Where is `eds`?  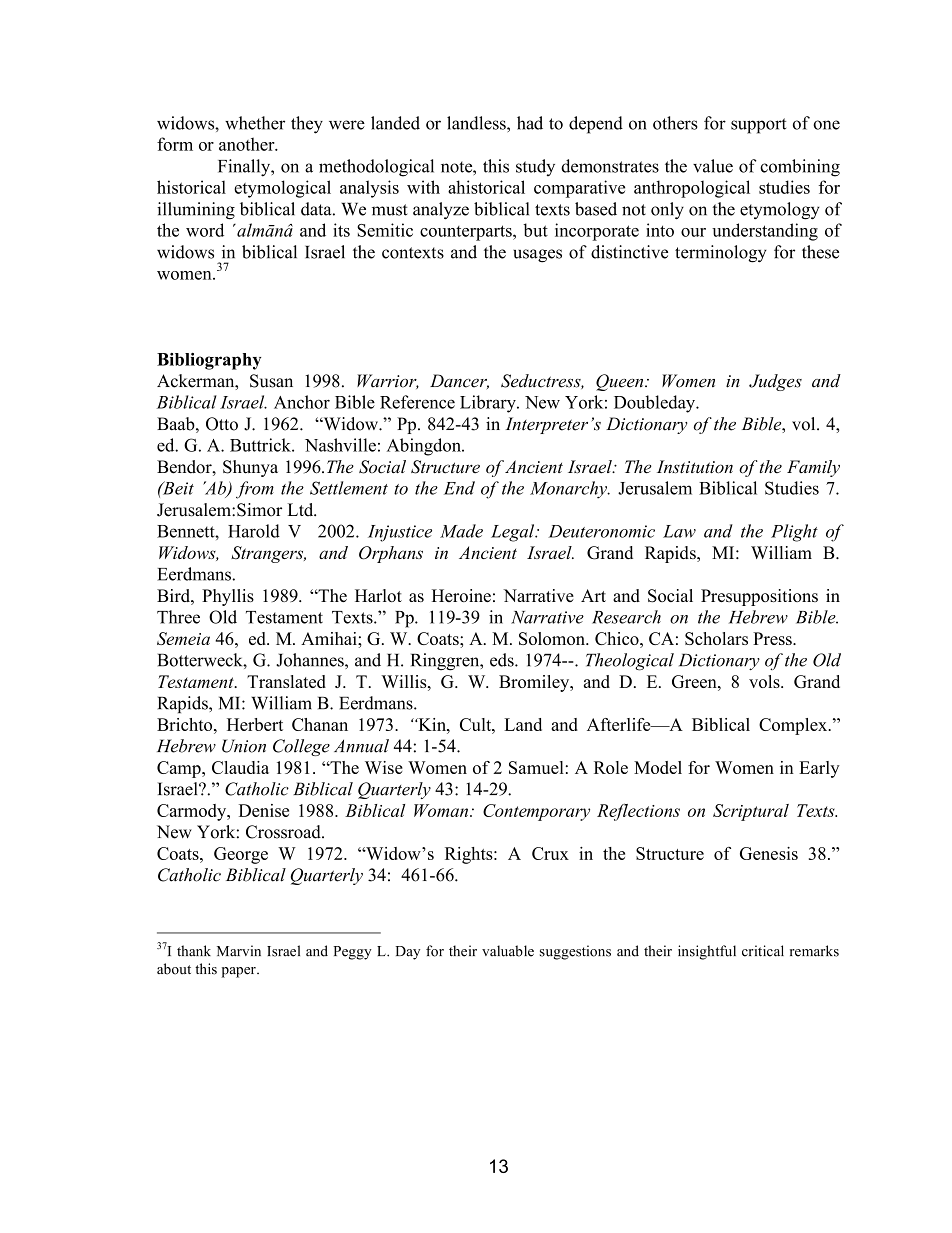
eds is located at coordinates (503, 660).
